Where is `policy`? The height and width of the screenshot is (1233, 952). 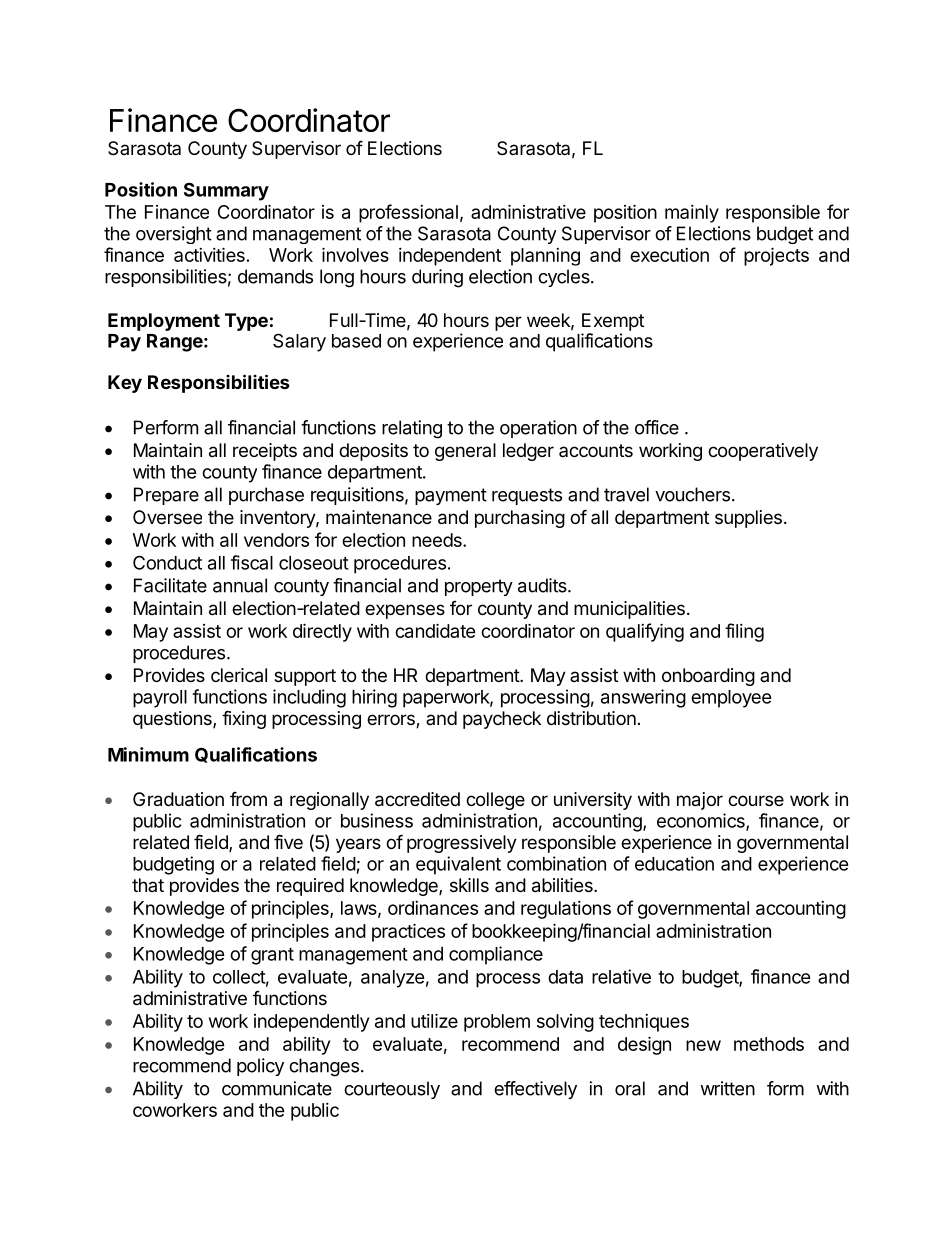
policy is located at coordinates (260, 1067).
